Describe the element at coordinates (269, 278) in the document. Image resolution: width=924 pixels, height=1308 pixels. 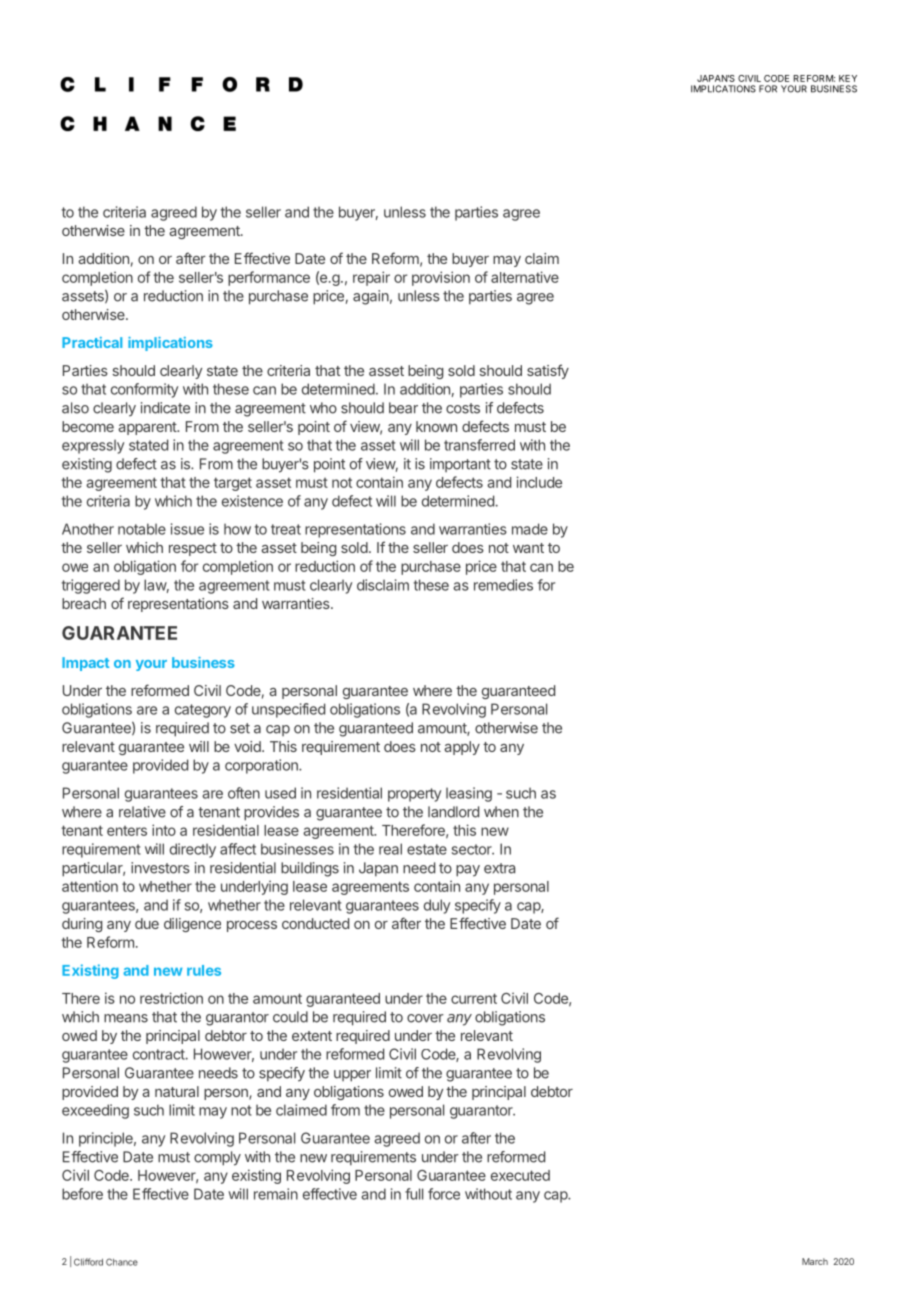
I see `performance` at that location.
